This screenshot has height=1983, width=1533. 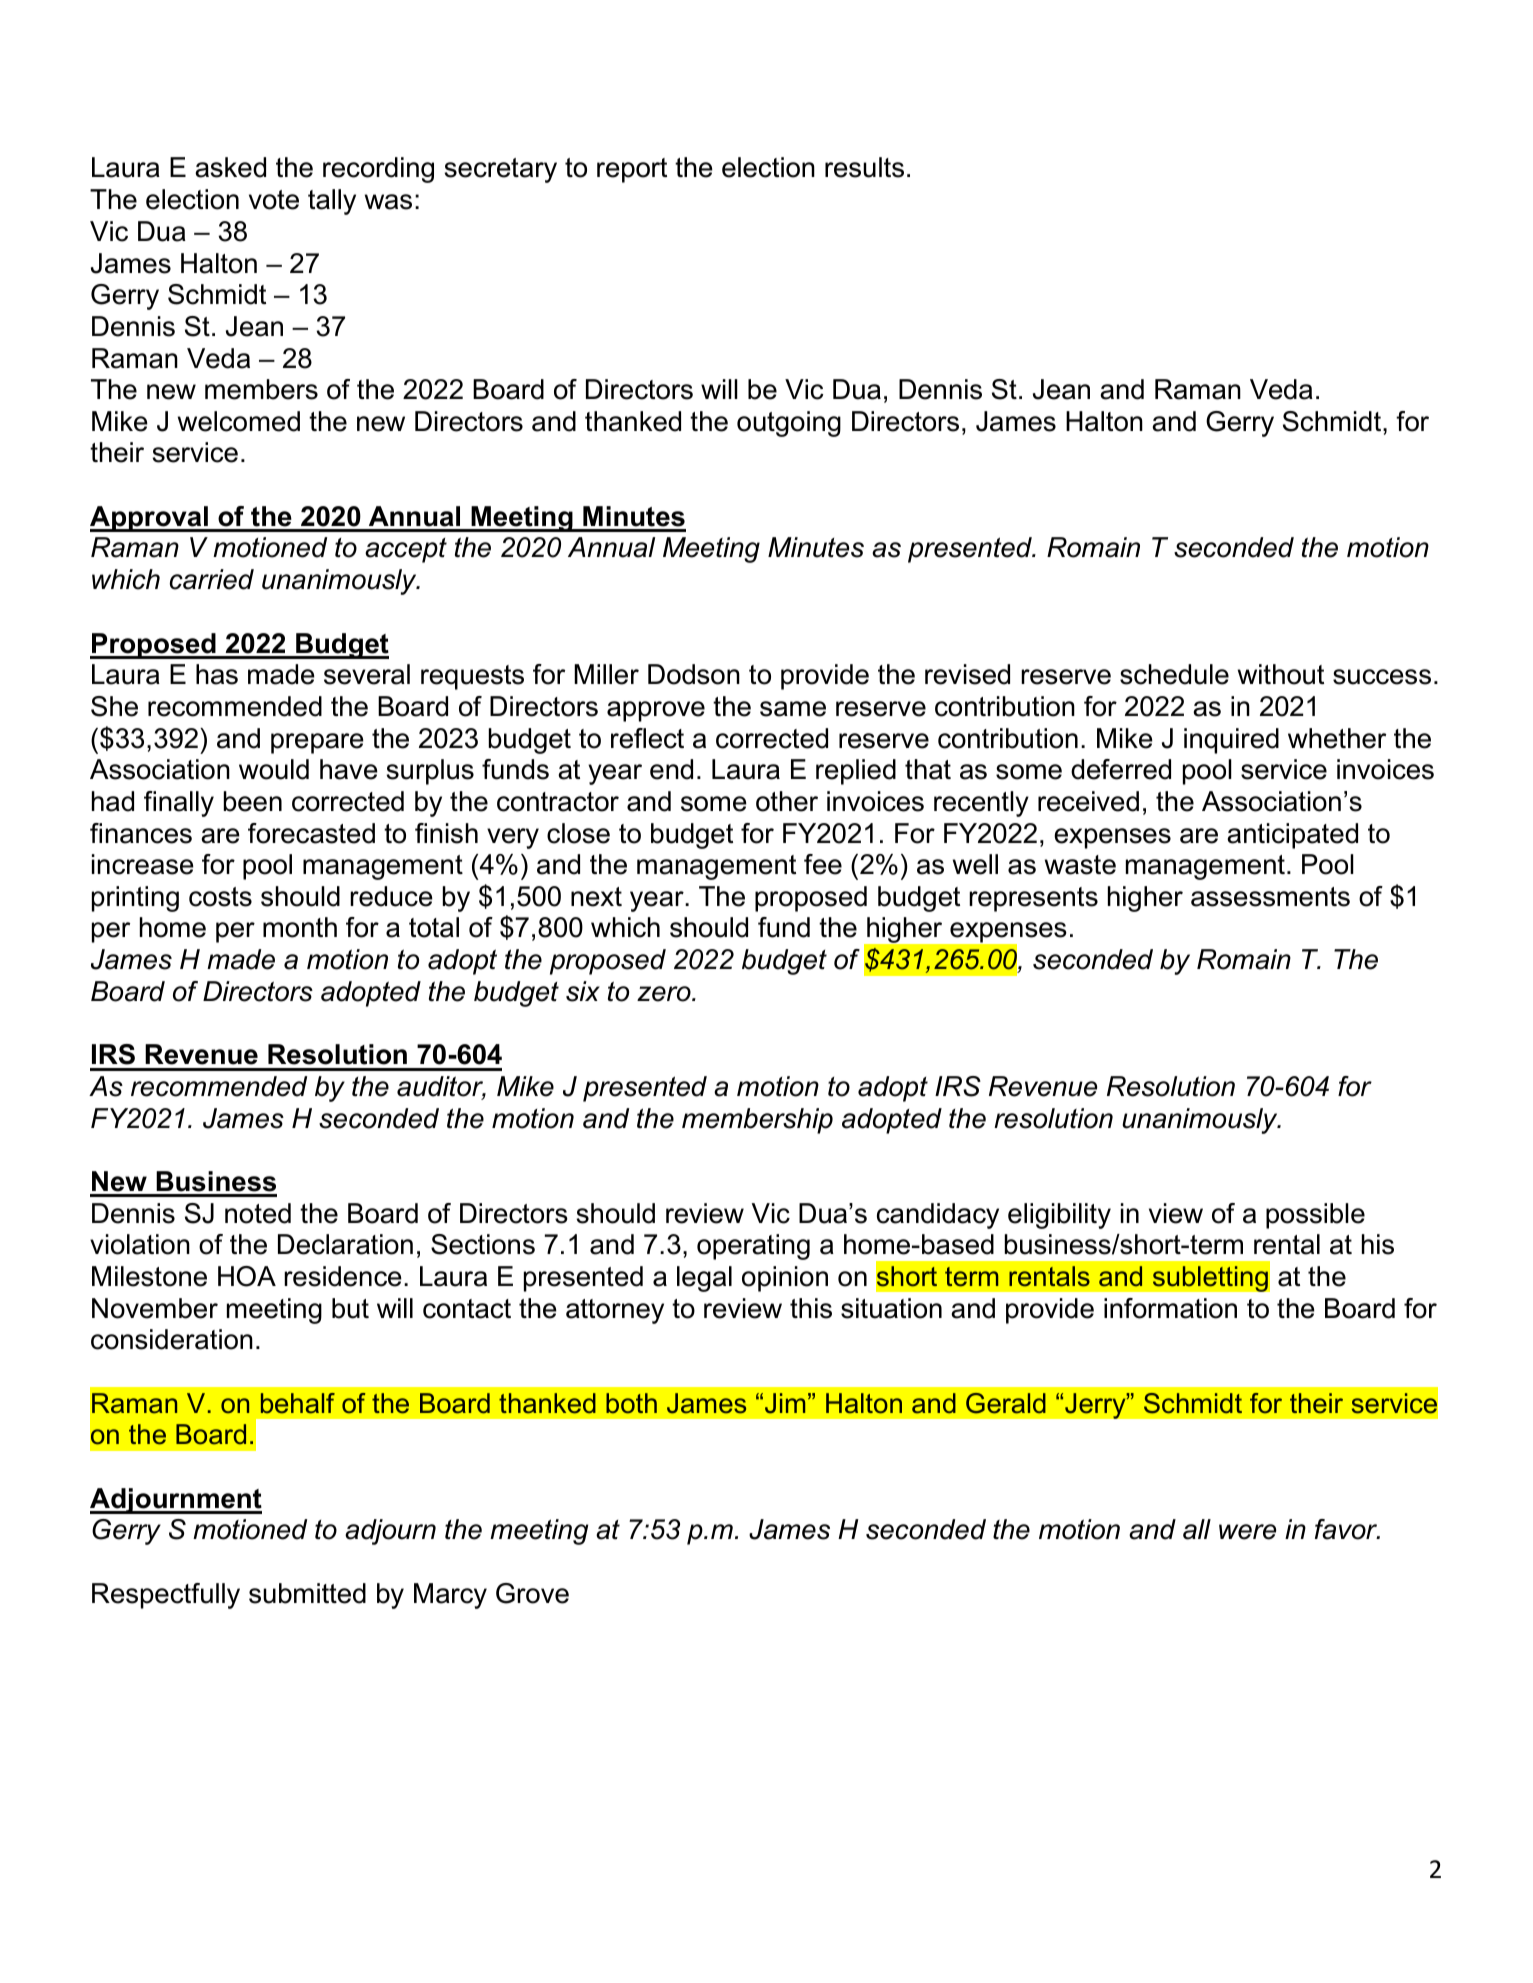 What do you see at coordinates (1270, 897) in the screenshot?
I see `assessments` at bounding box center [1270, 897].
